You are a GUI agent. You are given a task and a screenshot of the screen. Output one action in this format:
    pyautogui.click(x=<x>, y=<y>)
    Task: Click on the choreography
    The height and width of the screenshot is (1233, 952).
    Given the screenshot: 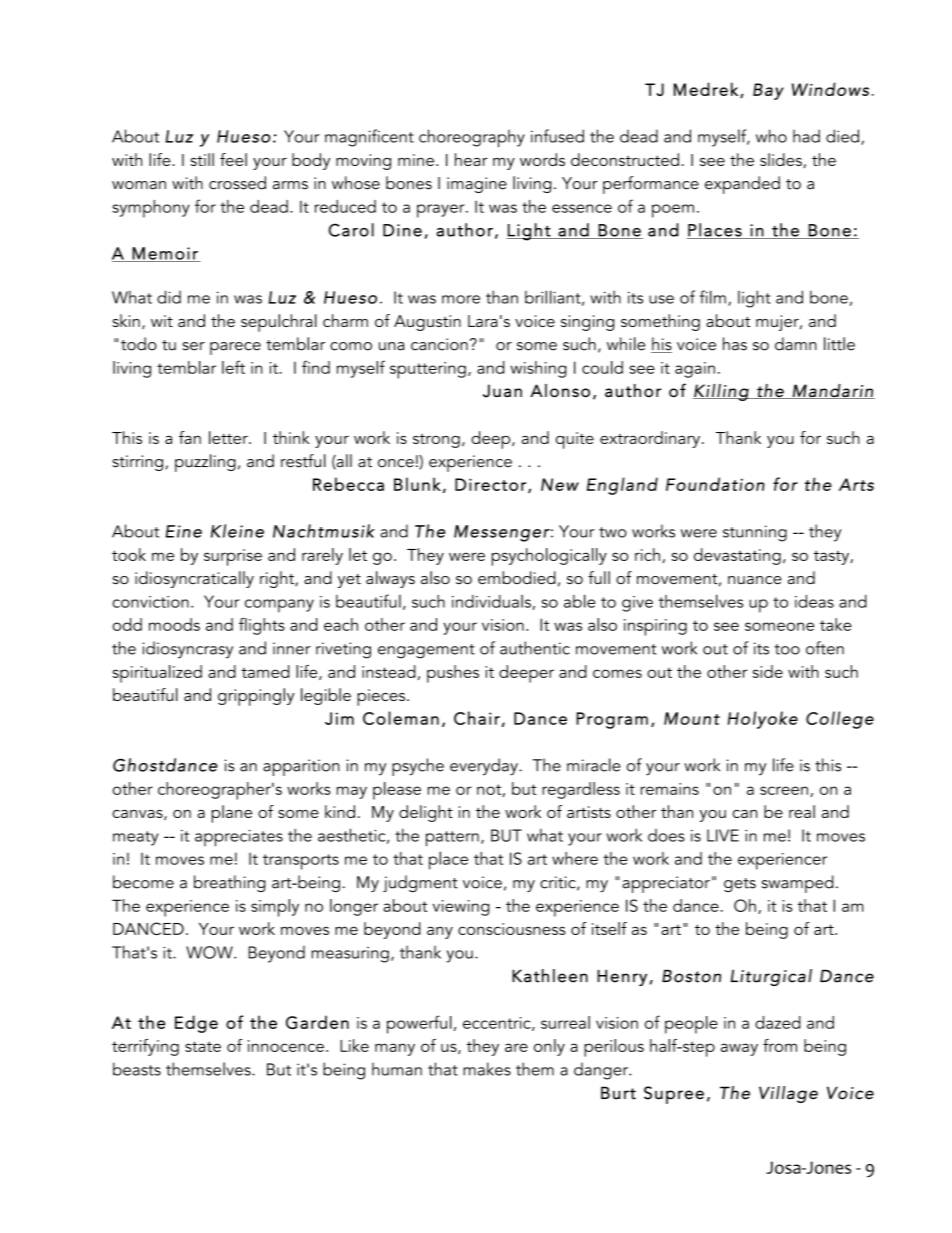 What is the action you would take?
    pyautogui.click(x=472, y=138)
